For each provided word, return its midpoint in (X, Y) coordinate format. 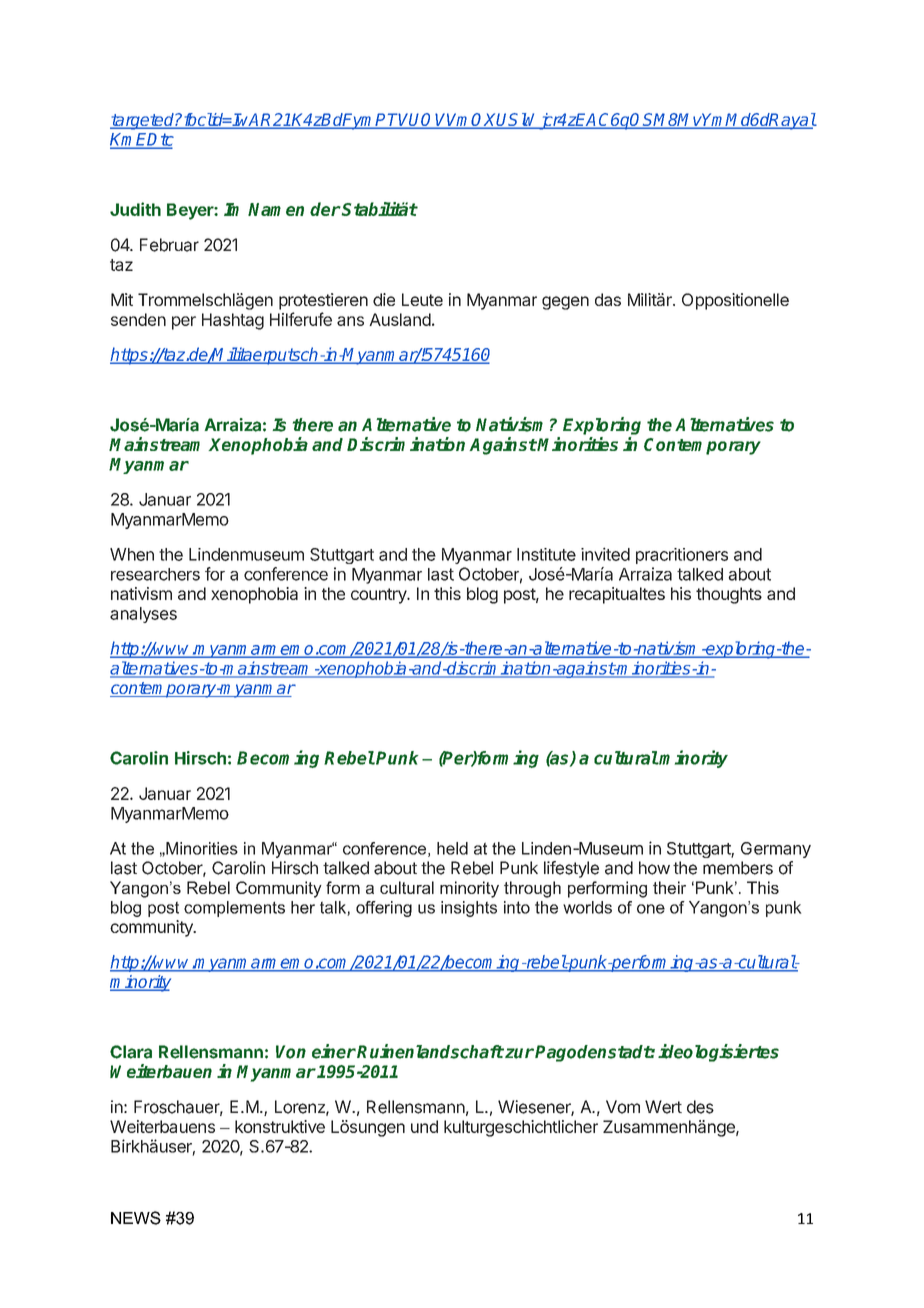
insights (469, 909)
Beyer (191, 211)
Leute (422, 299)
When (132, 554)
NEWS (136, 1218)
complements (234, 909)
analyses (143, 615)
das (608, 299)
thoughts (729, 595)
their (669, 887)
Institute (546, 554)
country (379, 596)
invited (605, 554)
